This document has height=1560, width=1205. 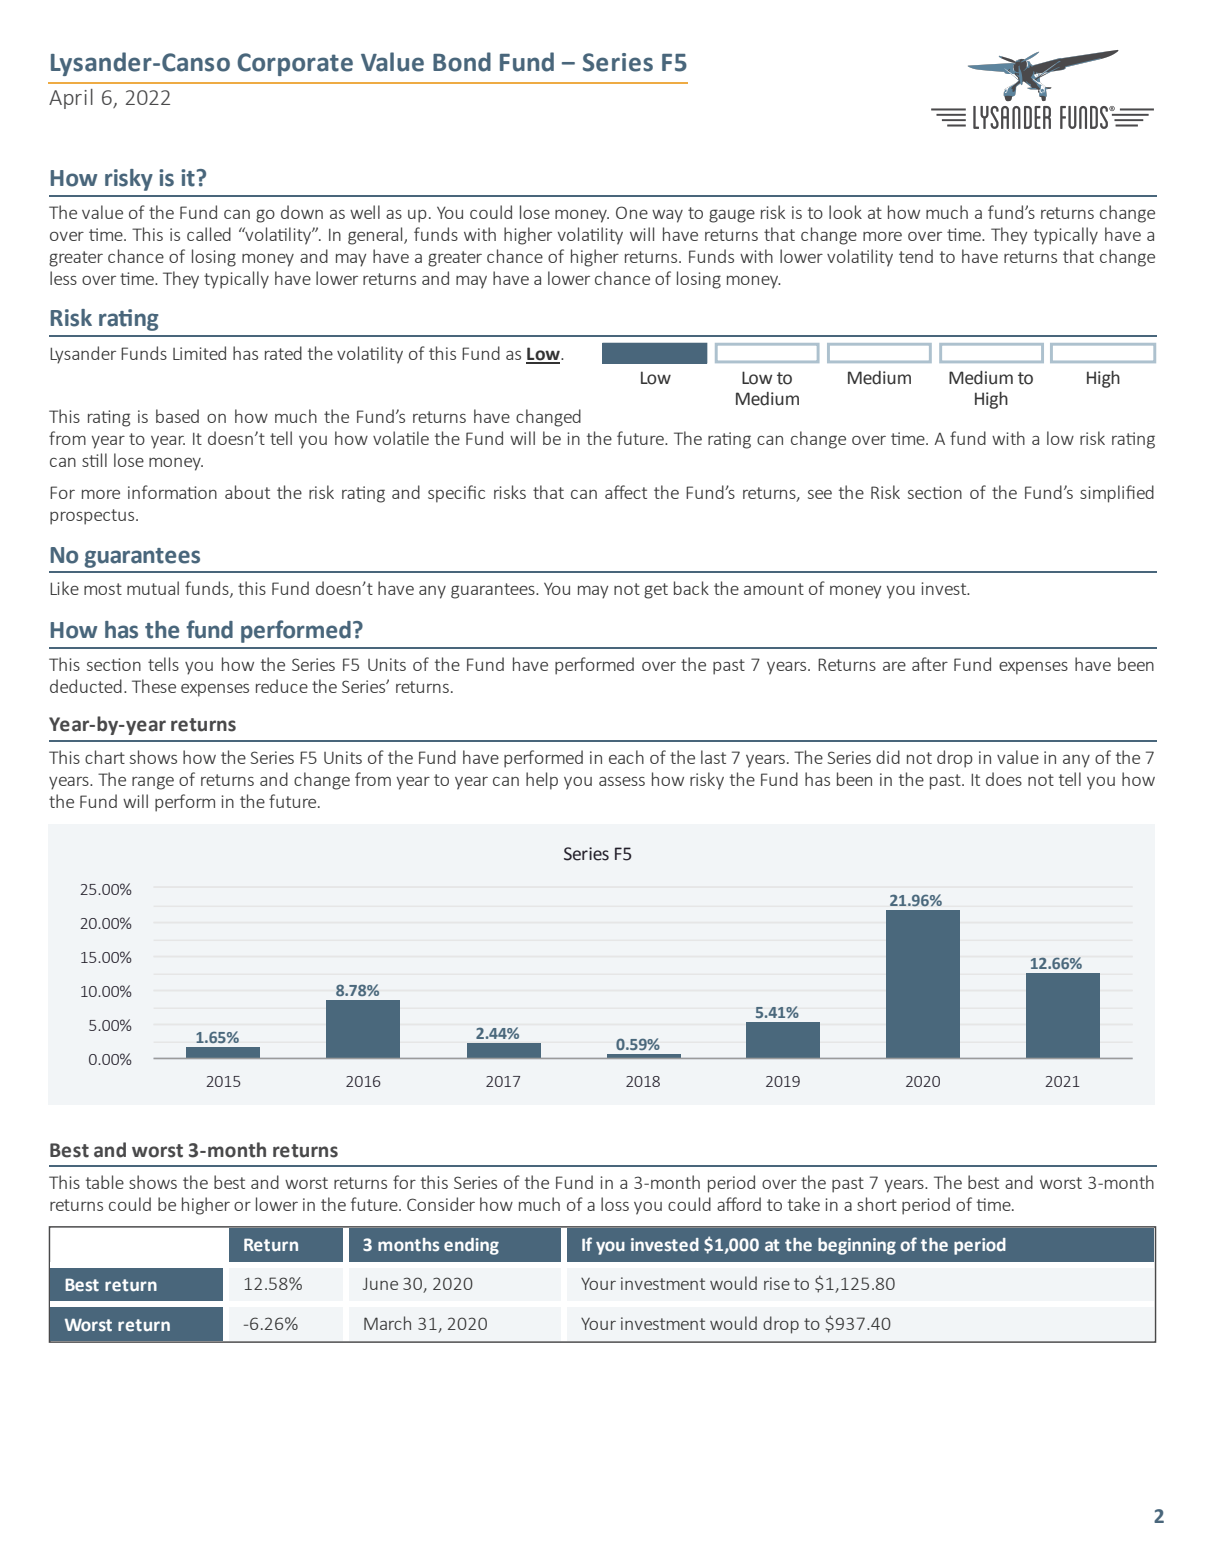 What do you see at coordinates (105, 1182) in the document?
I see `table` at bounding box center [105, 1182].
